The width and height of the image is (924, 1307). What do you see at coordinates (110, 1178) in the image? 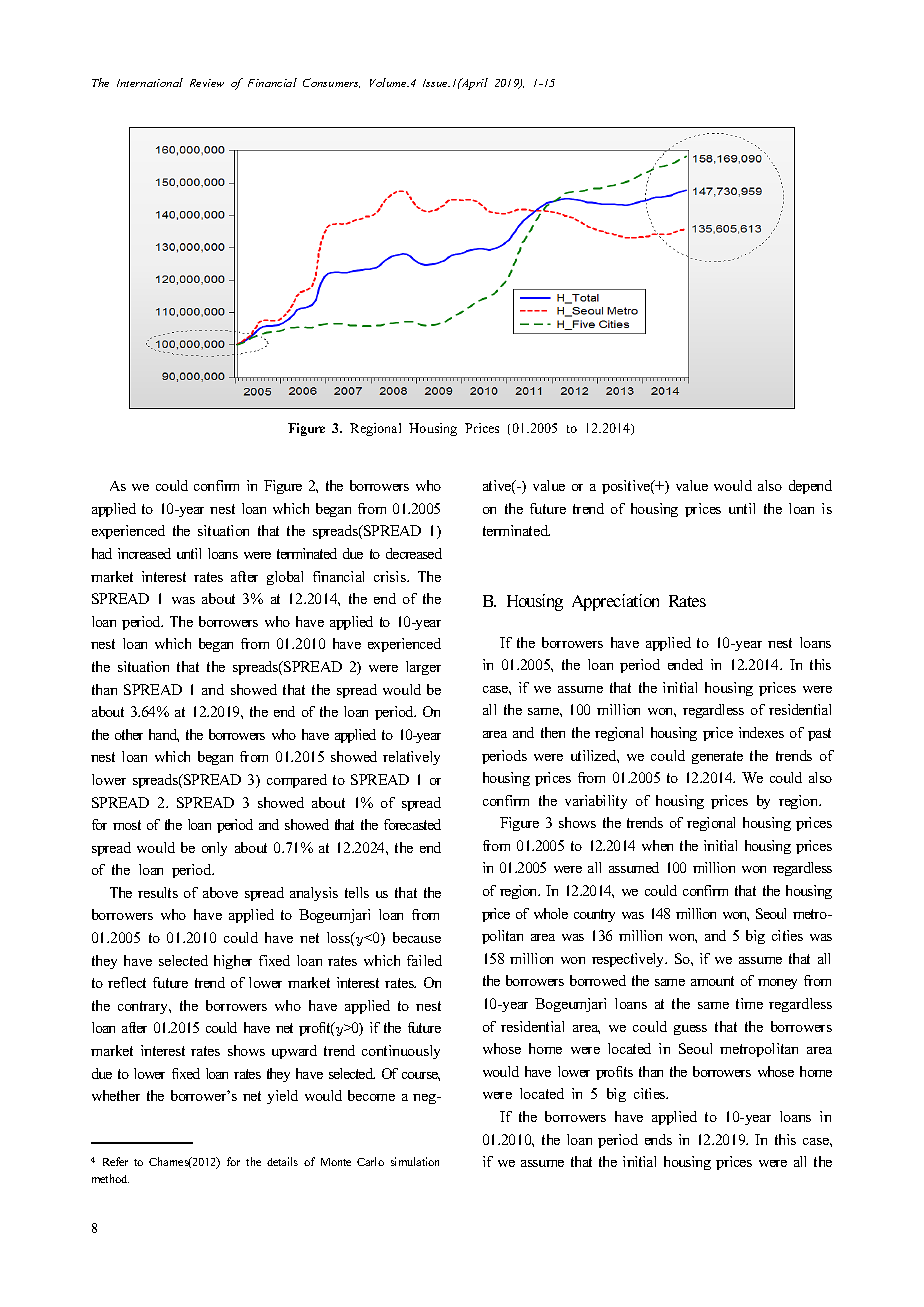
I see `method` at bounding box center [110, 1178].
